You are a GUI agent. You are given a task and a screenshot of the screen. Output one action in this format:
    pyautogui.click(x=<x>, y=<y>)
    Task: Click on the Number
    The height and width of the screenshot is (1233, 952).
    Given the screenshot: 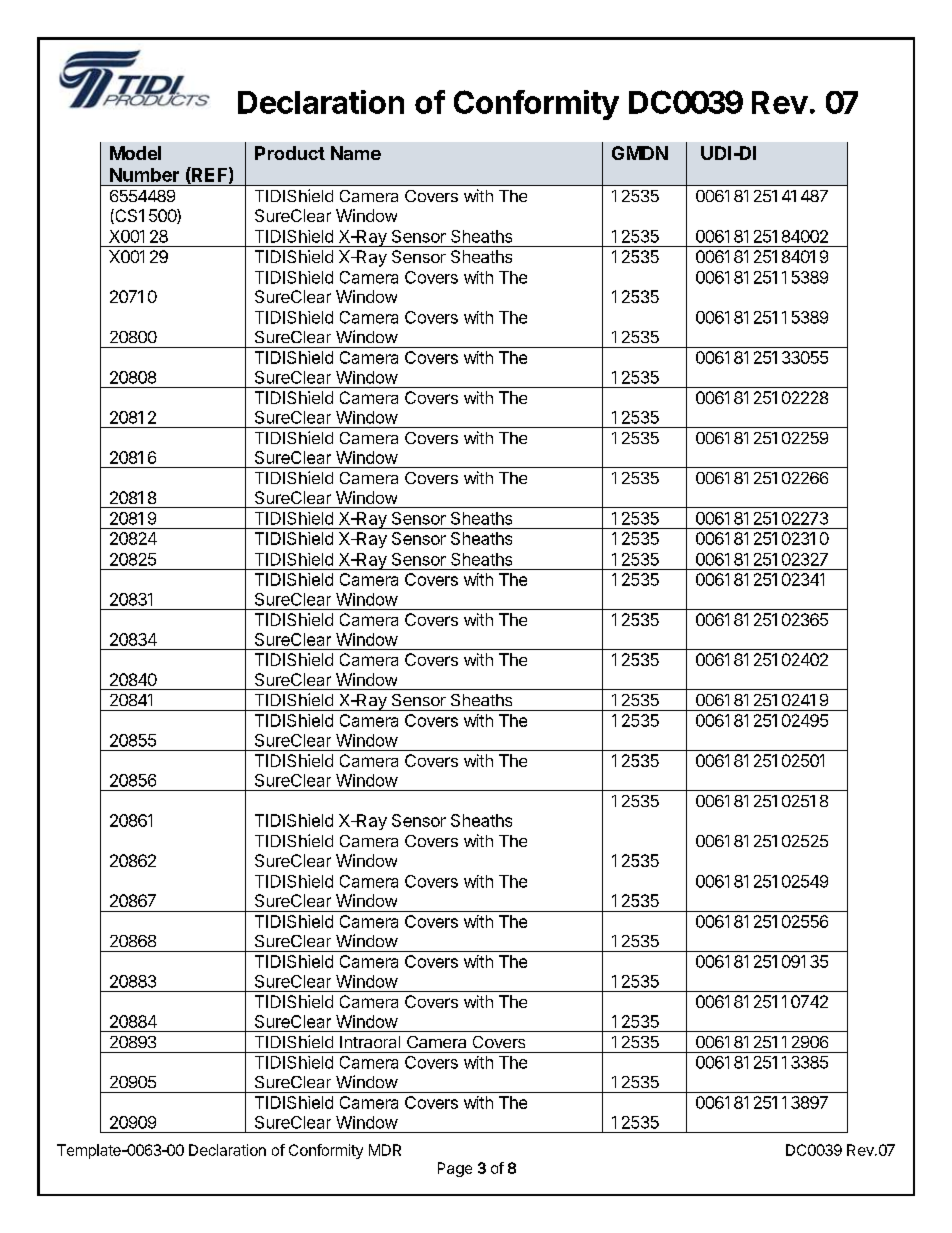 What is the action you would take?
    pyautogui.click(x=144, y=175)
